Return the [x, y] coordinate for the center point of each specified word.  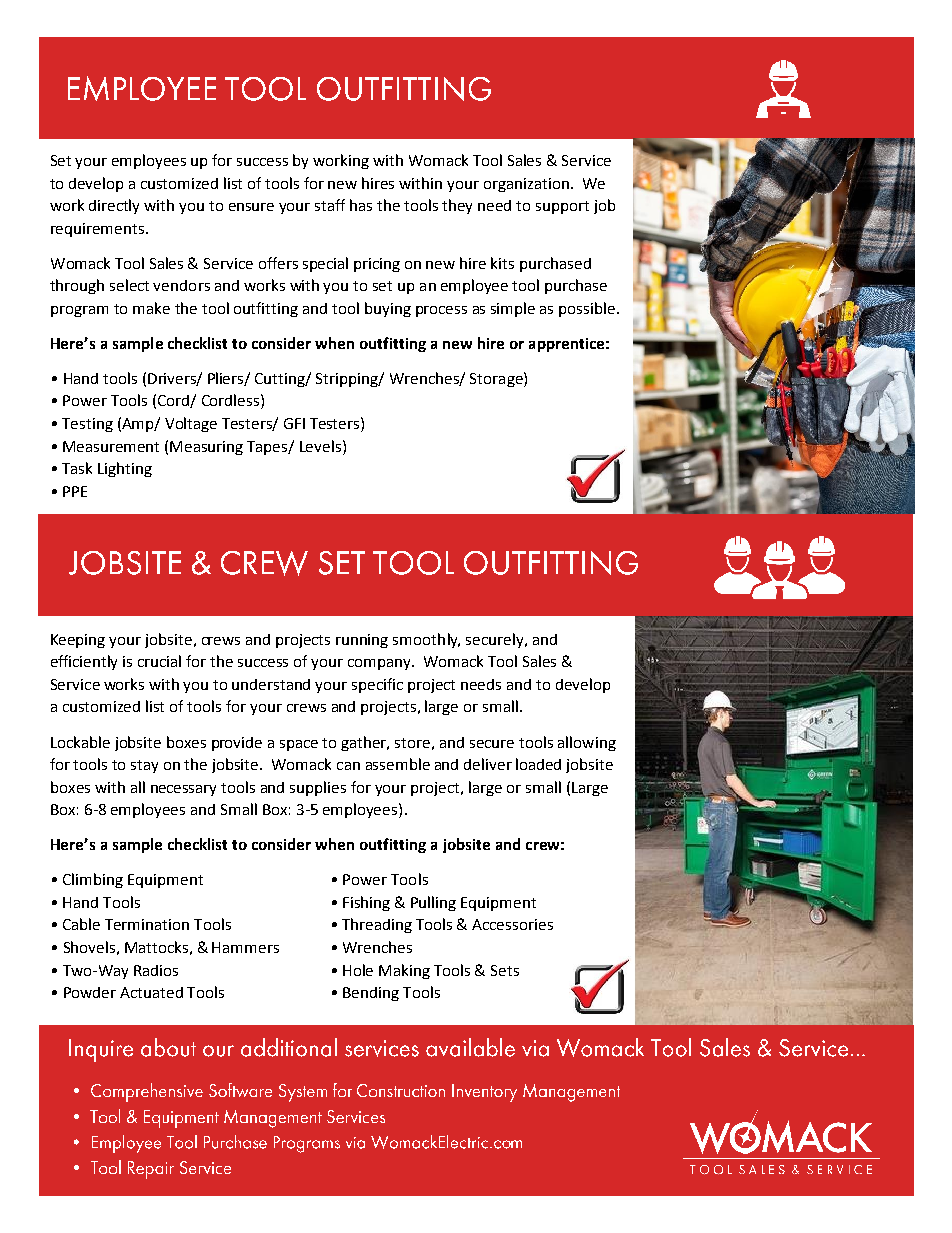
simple [513, 309]
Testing [87, 425]
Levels [322, 446]
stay [144, 766]
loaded [538, 764]
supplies [318, 788]
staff [330, 205]
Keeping [78, 641]
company [381, 664]
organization [526, 185]
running [362, 641]
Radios [156, 970]
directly [114, 206]
